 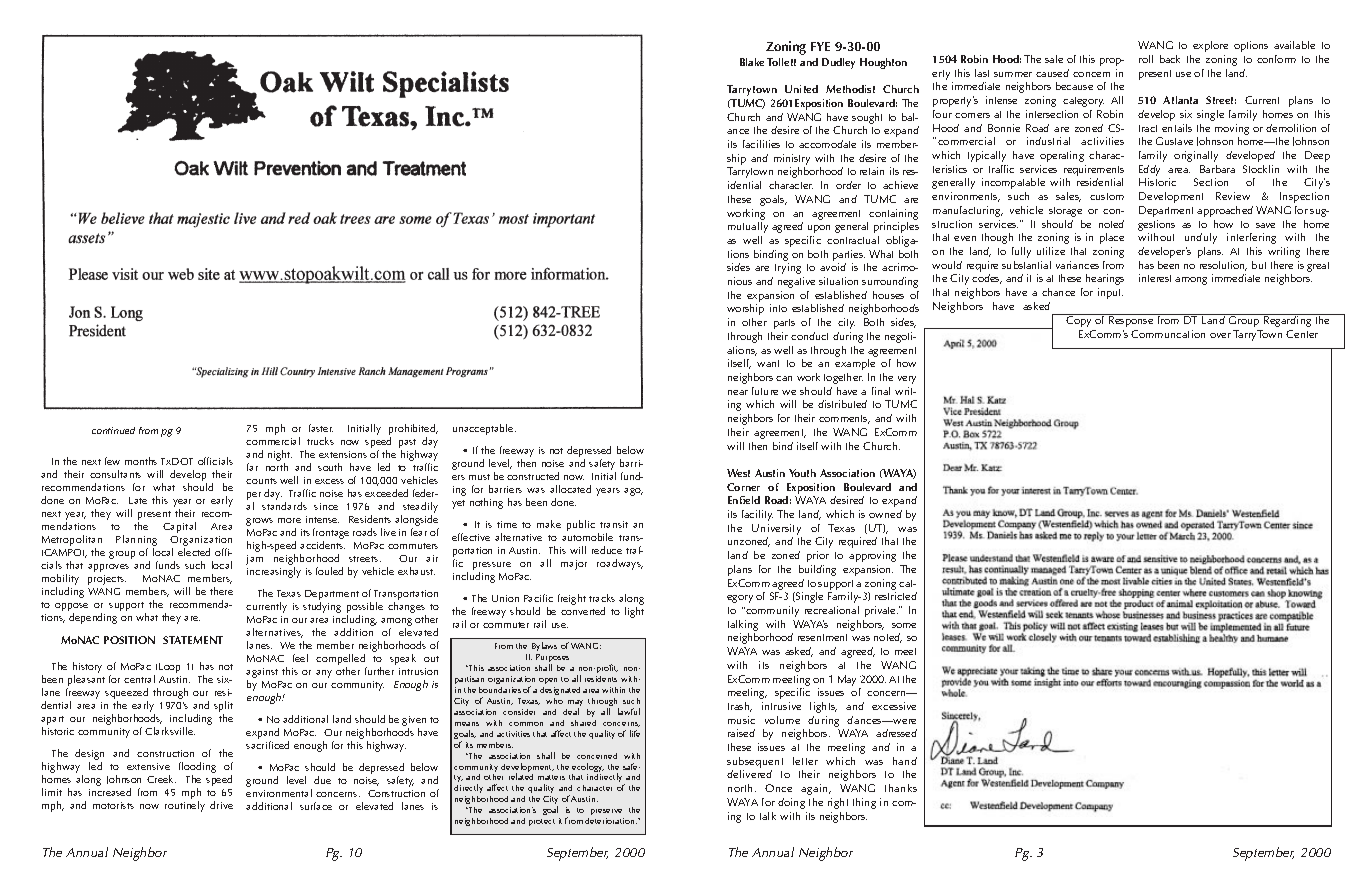 What do you see at coordinates (788, 268) in the screenshot?
I see `trying` at bounding box center [788, 268].
